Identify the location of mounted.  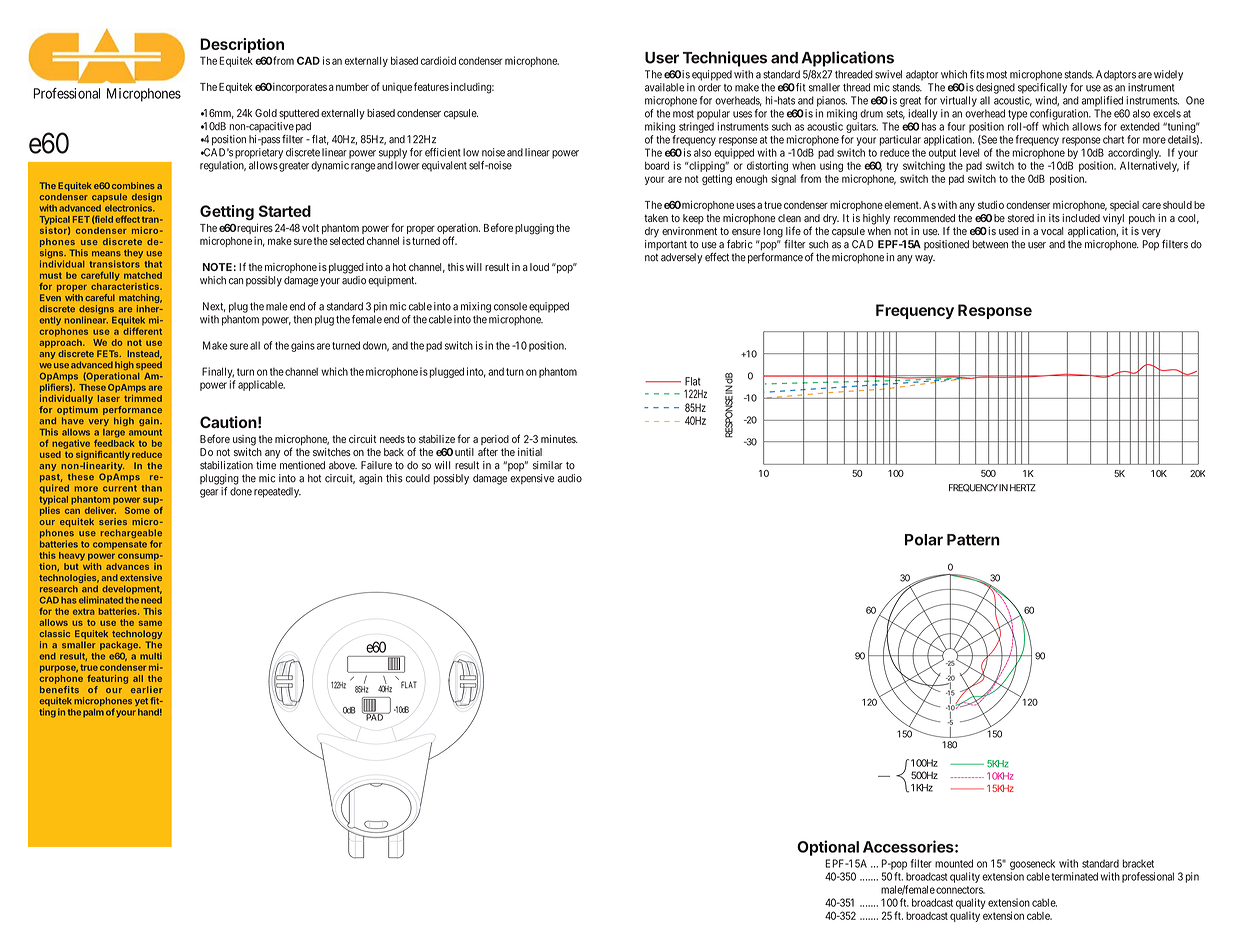
(954, 863).
